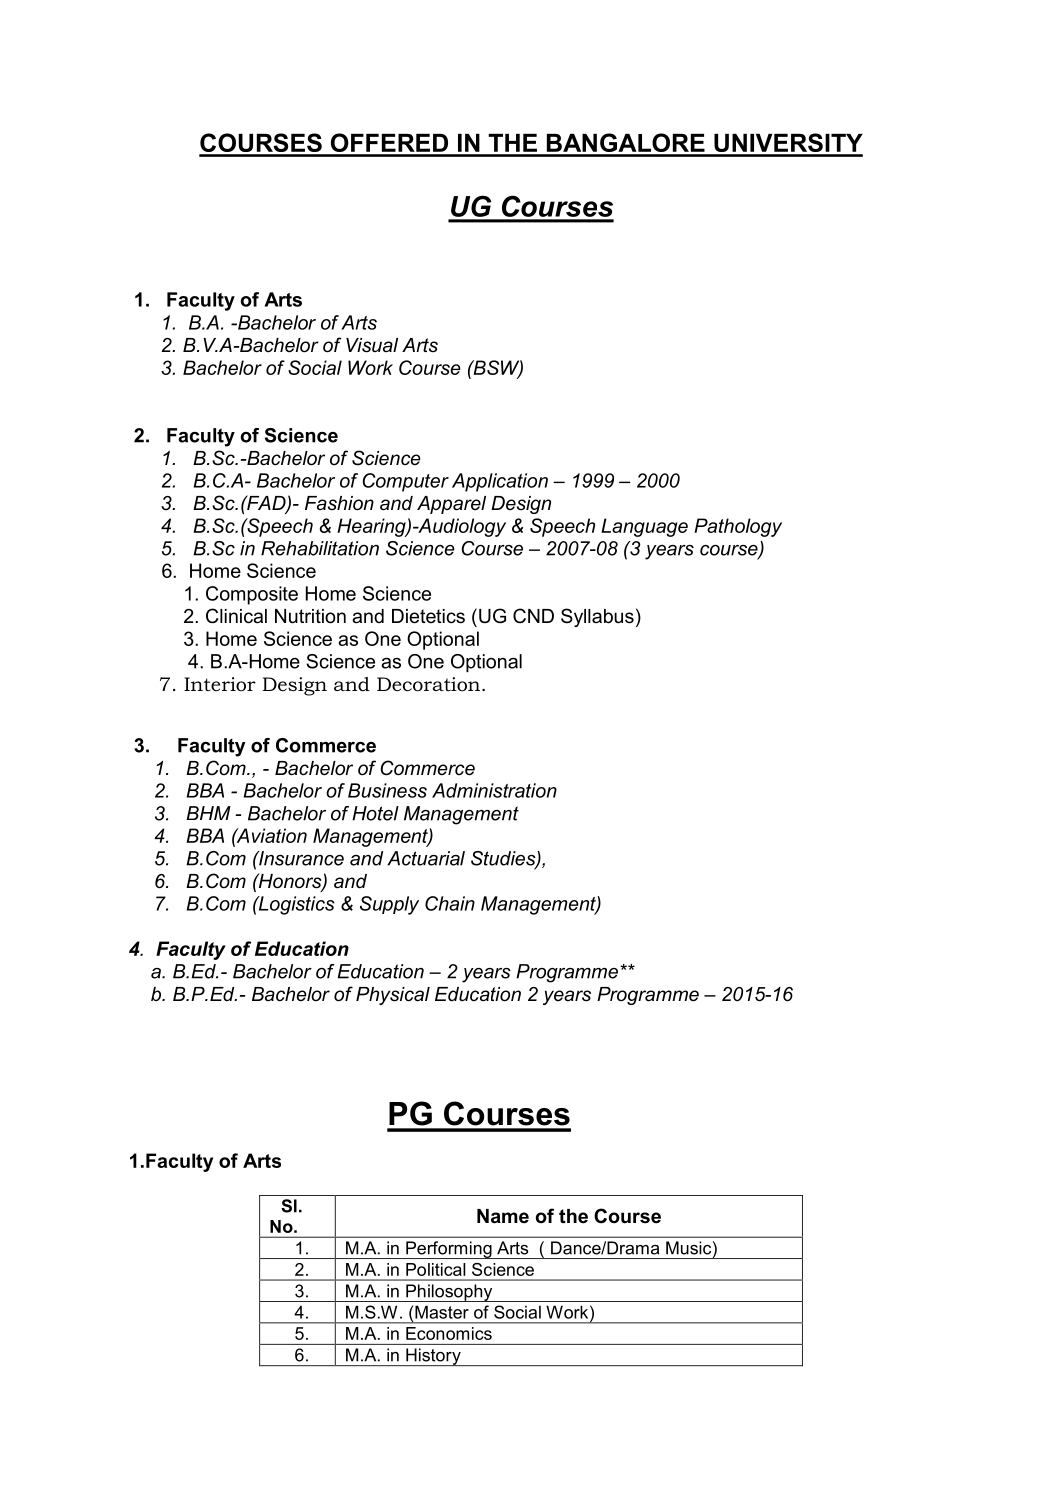 This screenshot has height=1503, width=1062. What do you see at coordinates (372, 345) in the screenshot?
I see `Visual` at bounding box center [372, 345].
